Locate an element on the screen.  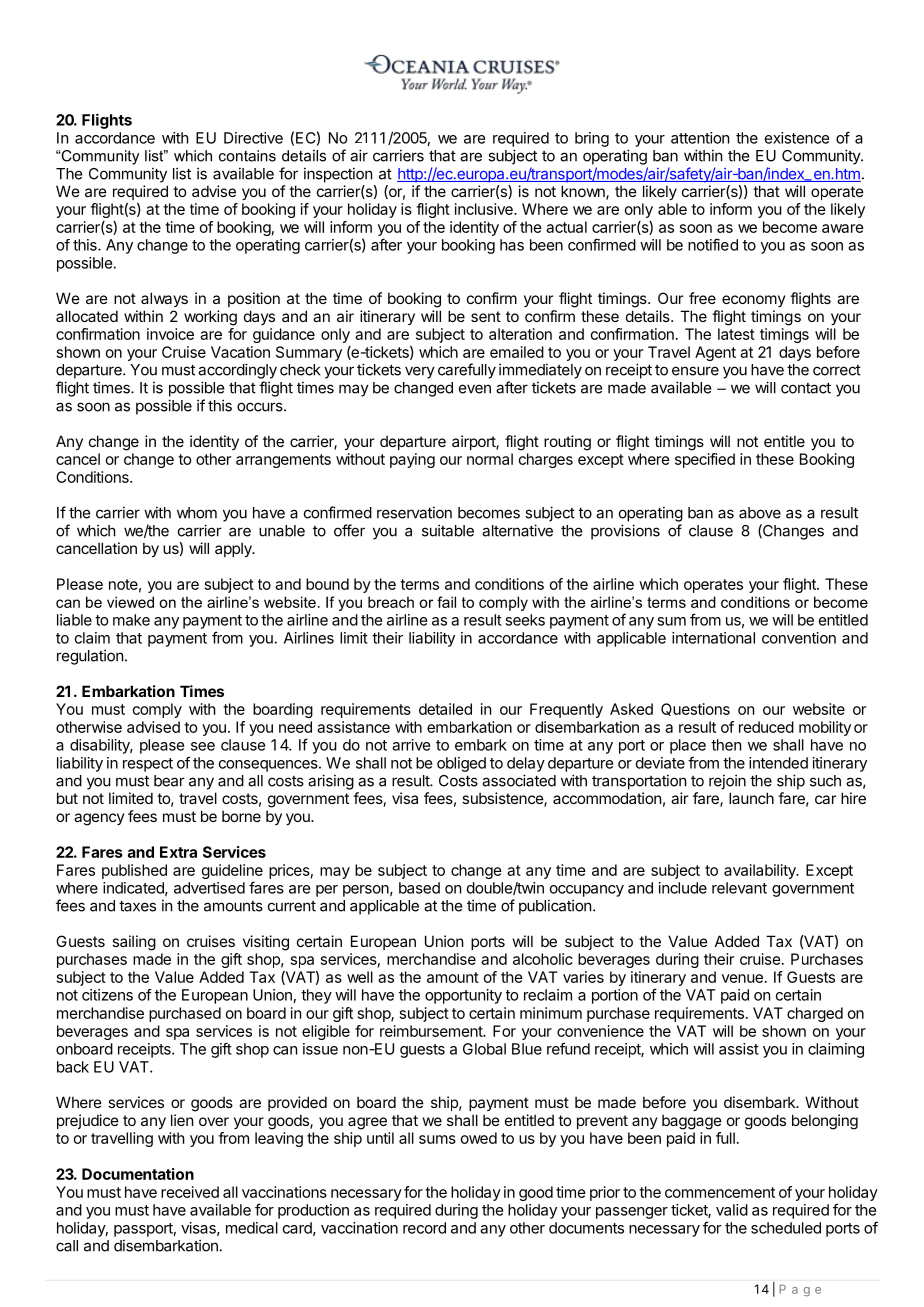
sailing is located at coordinates (134, 943).
